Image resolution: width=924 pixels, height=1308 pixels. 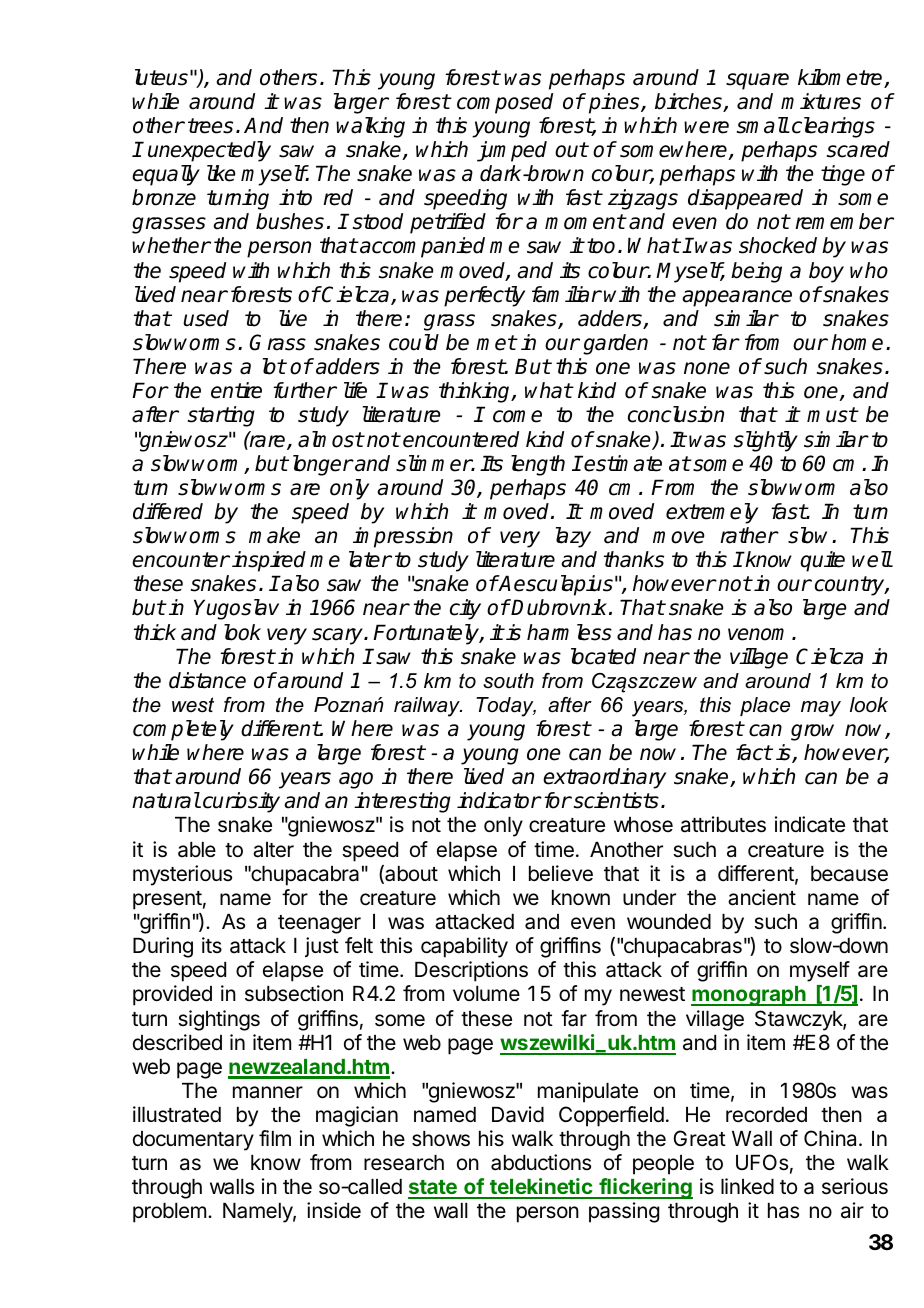 I want to click on place, so click(x=765, y=706).
